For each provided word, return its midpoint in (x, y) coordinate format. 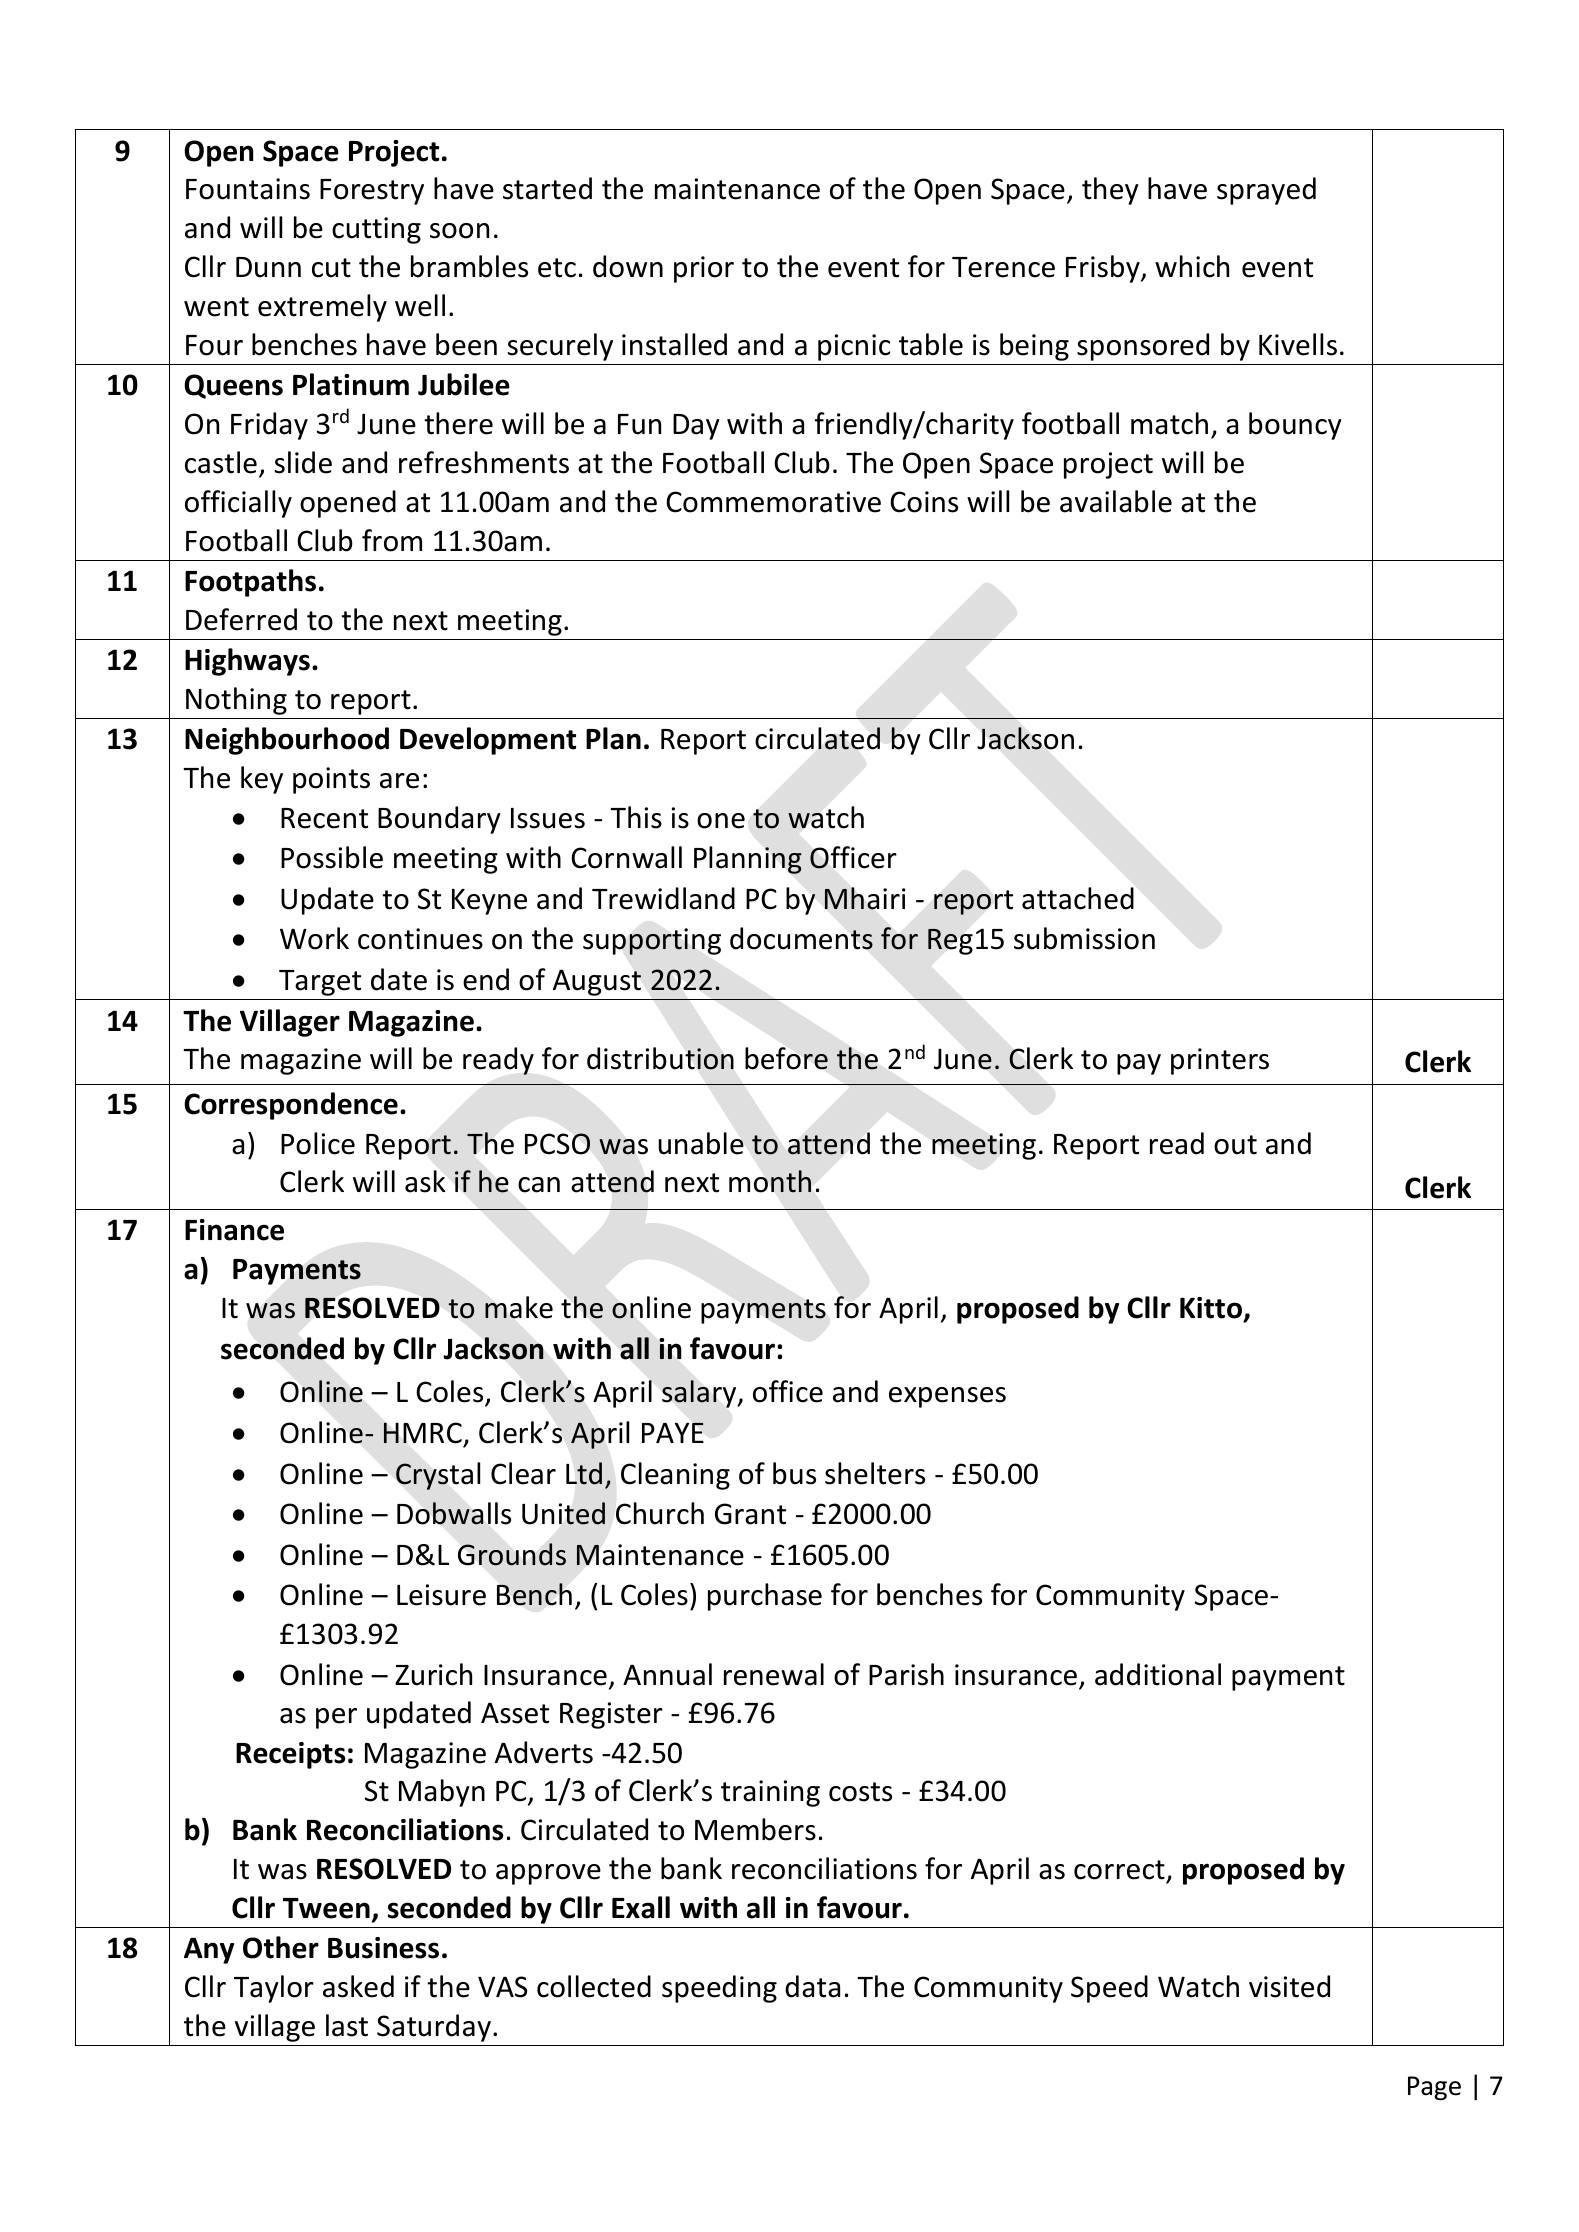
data (812, 1986)
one (721, 821)
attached (1078, 898)
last (347, 2025)
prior (704, 269)
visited (1289, 1986)
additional (1158, 1674)
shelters (875, 1473)
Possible (332, 857)
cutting (376, 230)
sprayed (1266, 191)
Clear (523, 1473)
